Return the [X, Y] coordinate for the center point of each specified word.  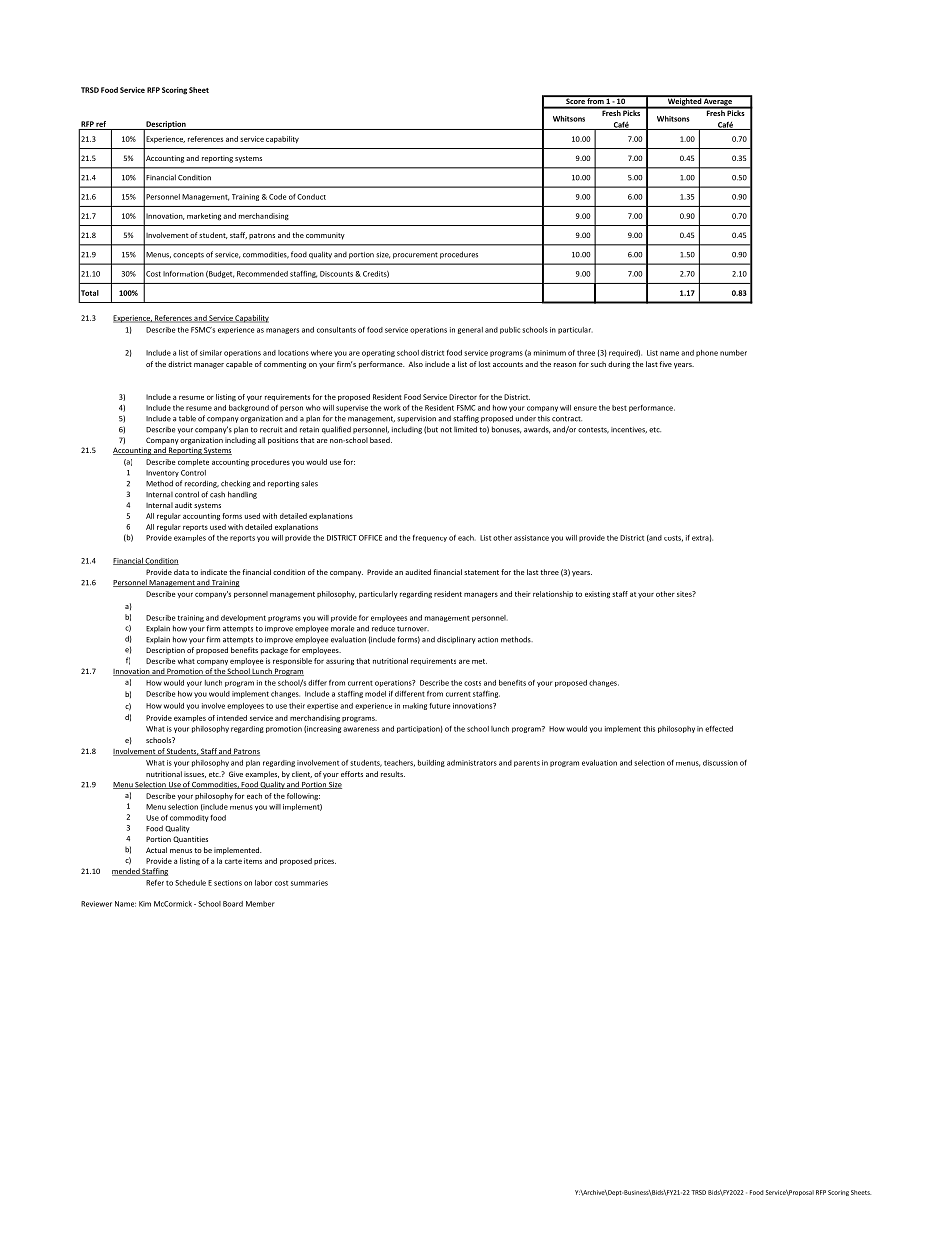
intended [232, 718]
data [181, 572]
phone [707, 353]
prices [325, 861]
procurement [415, 255]
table [187, 418]
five [666, 364]
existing [597, 595]
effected [719, 729]
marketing [204, 217]
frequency [430, 538]
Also [415, 364]
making [415, 706]
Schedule [190, 883]
